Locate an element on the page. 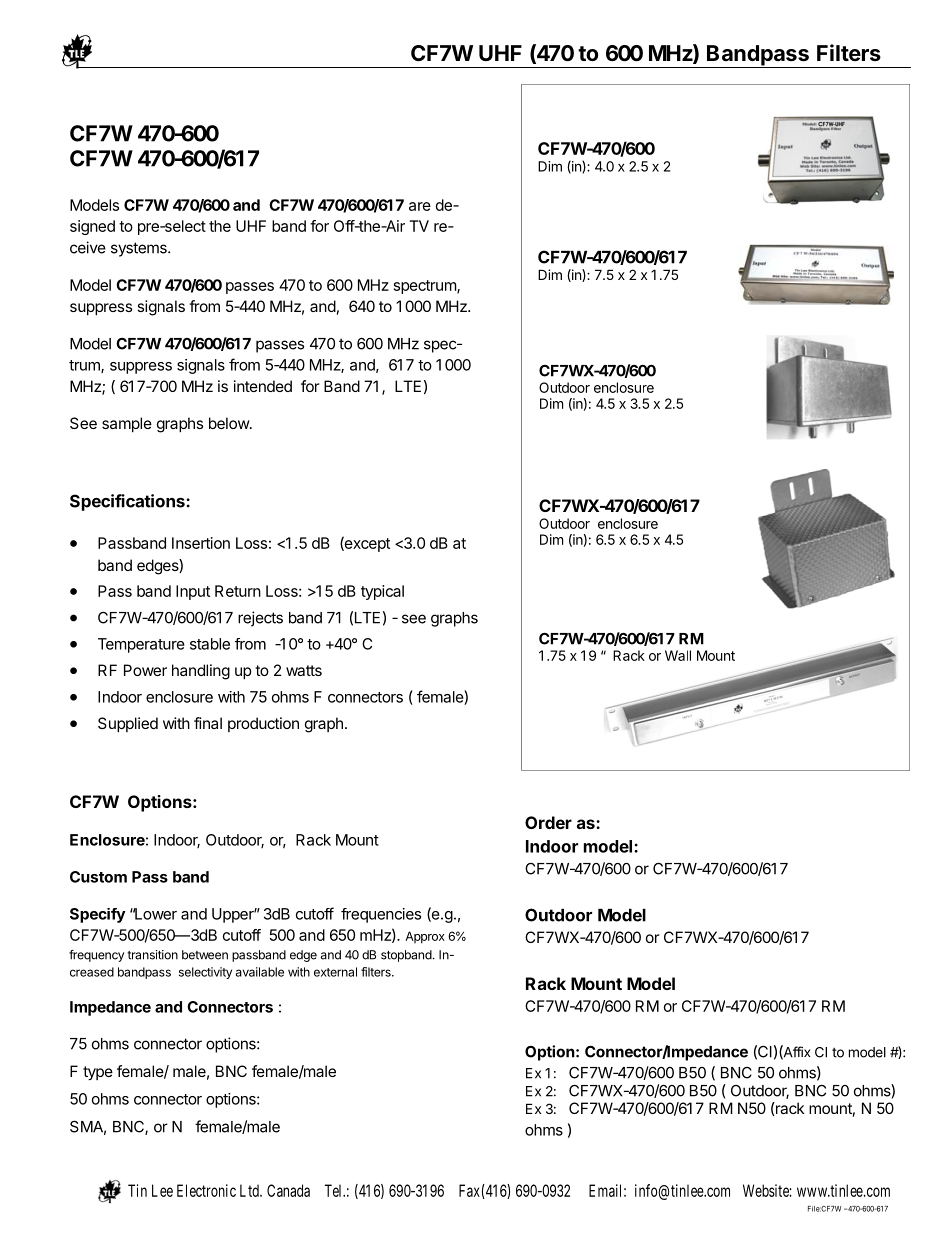 The image size is (952, 1233). Power is located at coordinates (145, 670).
